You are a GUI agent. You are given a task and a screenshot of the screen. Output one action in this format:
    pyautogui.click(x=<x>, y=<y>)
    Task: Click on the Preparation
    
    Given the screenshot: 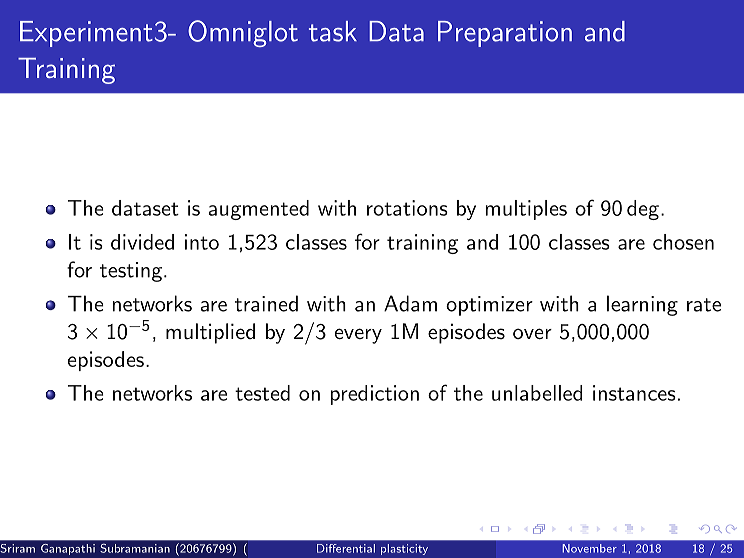 What is the action you would take?
    pyautogui.click(x=505, y=34)
